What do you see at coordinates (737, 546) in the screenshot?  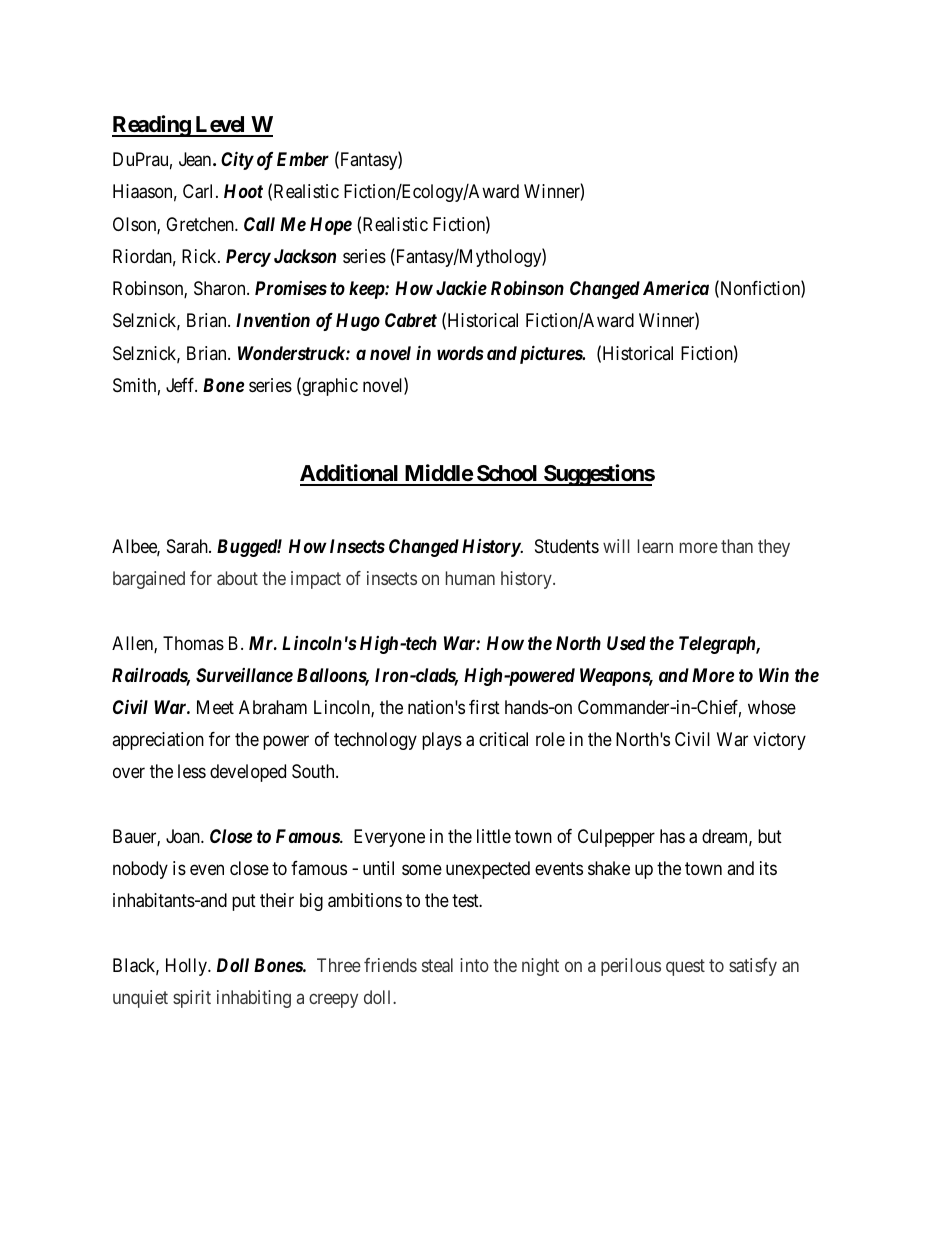 I see `than` at bounding box center [737, 546].
